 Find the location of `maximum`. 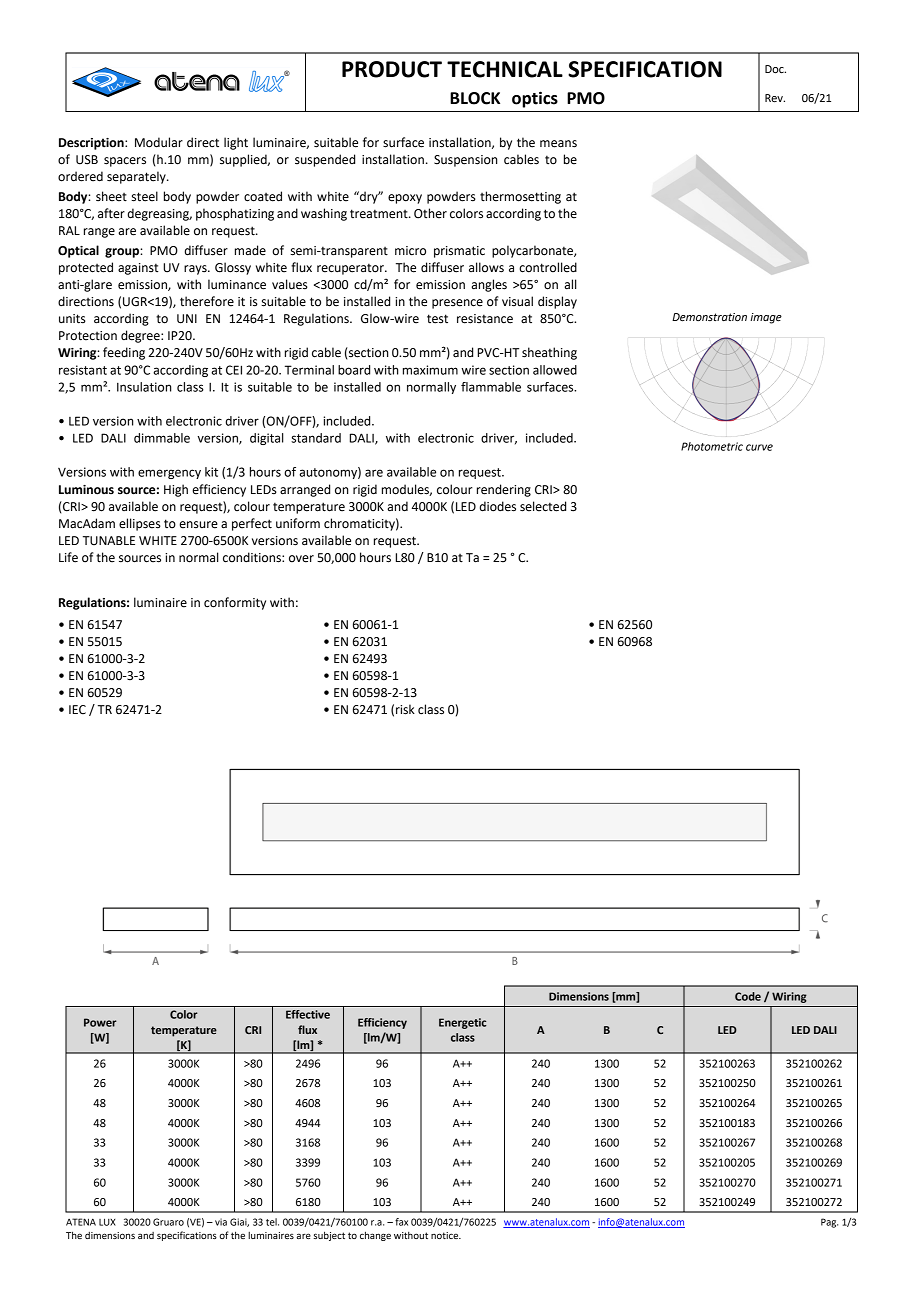

maximum is located at coordinates (430, 370).
